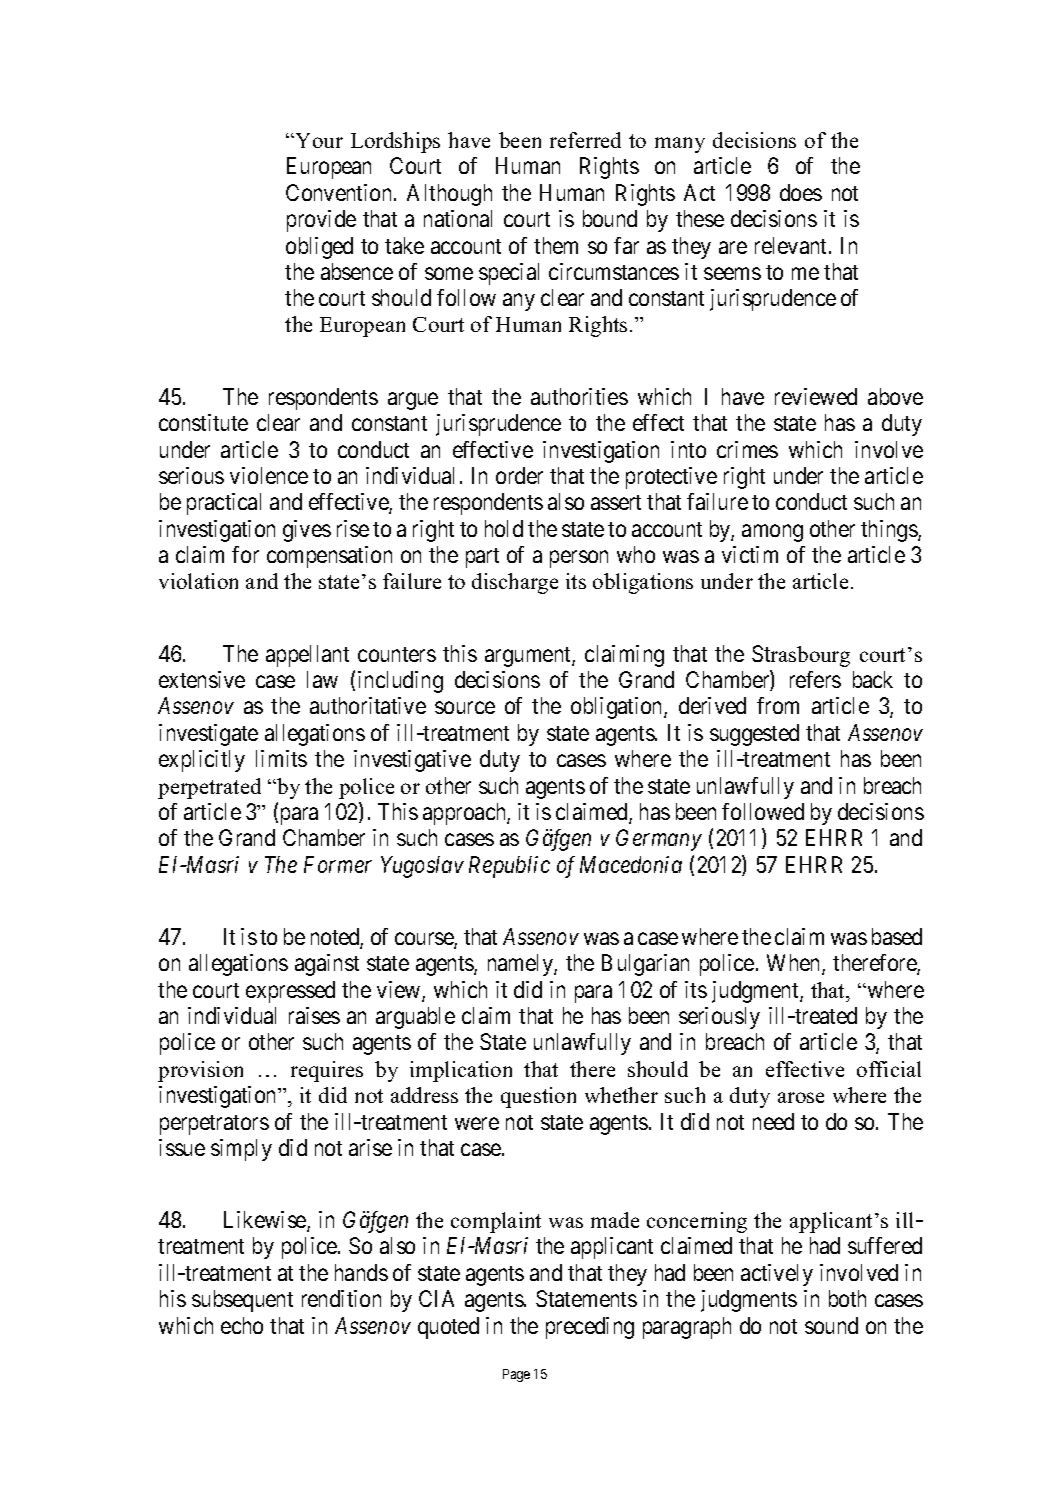 The height and width of the screenshot is (1485, 1050). Describe the element at coordinates (242, 1325) in the screenshot. I see `echo` at that location.
